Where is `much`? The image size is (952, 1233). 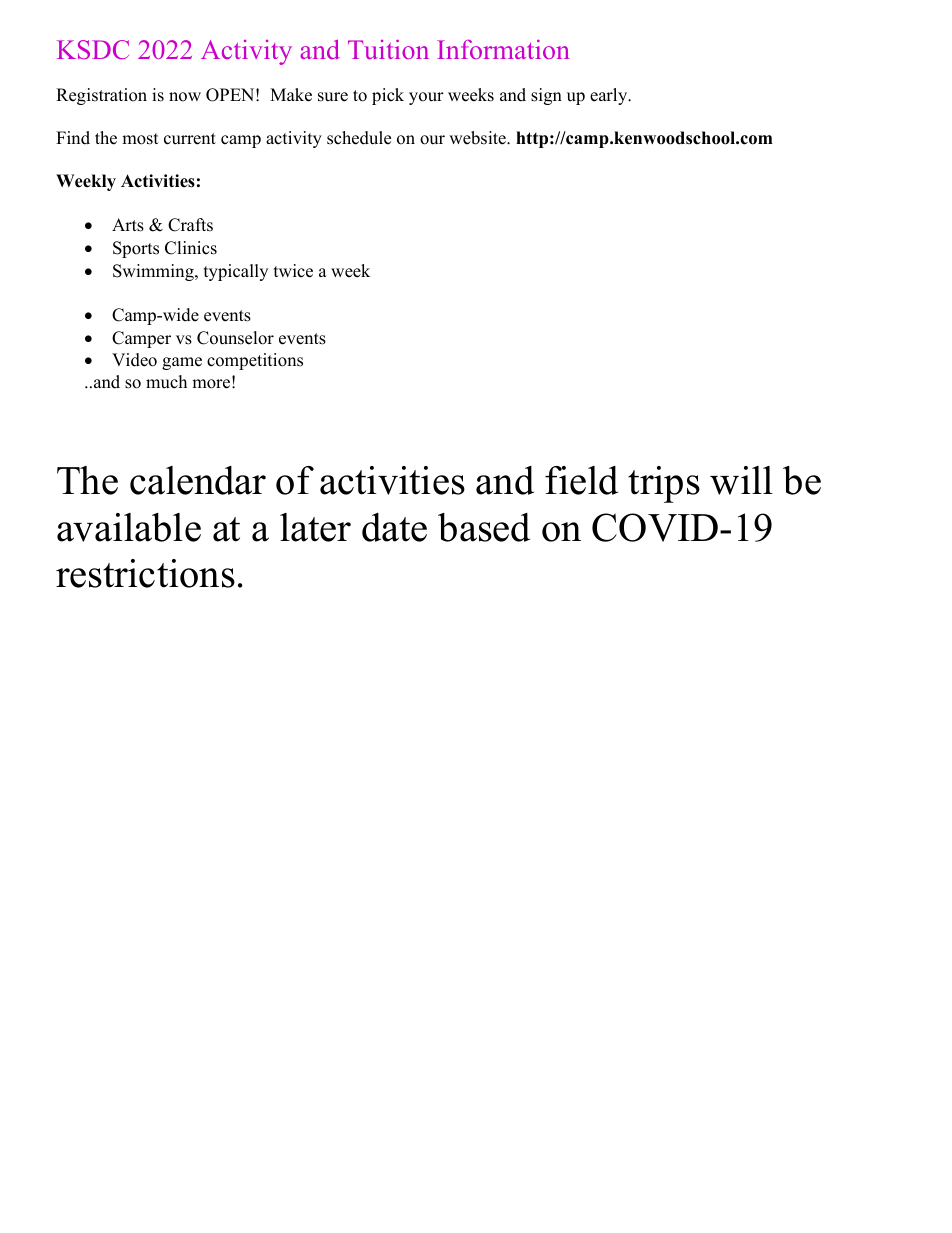 much is located at coordinates (166, 382).
